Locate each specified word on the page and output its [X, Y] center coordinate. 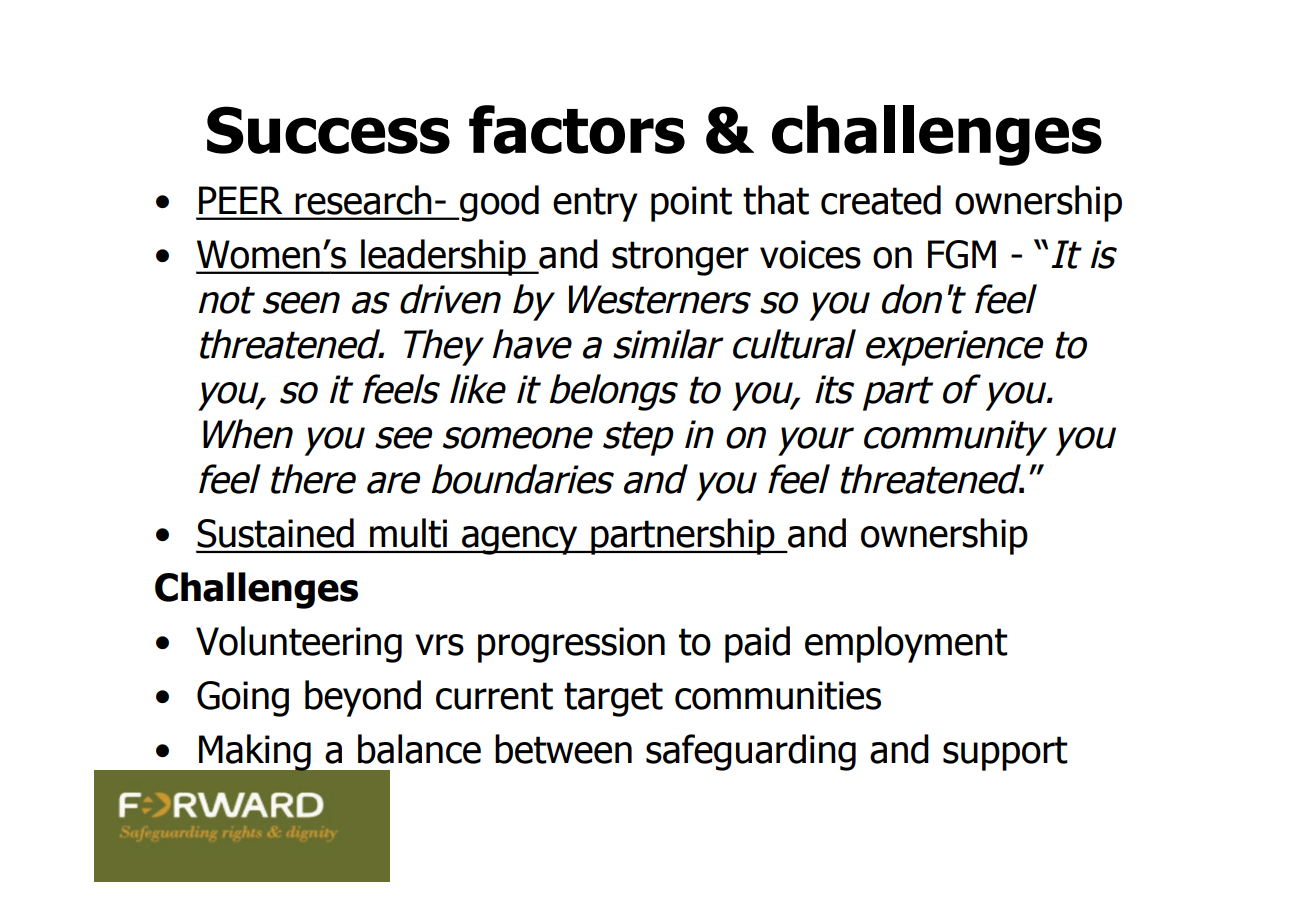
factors [577, 129]
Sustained [275, 533]
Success [328, 130]
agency [520, 540]
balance [419, 749]
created [881, 200]
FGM [962, 254]
